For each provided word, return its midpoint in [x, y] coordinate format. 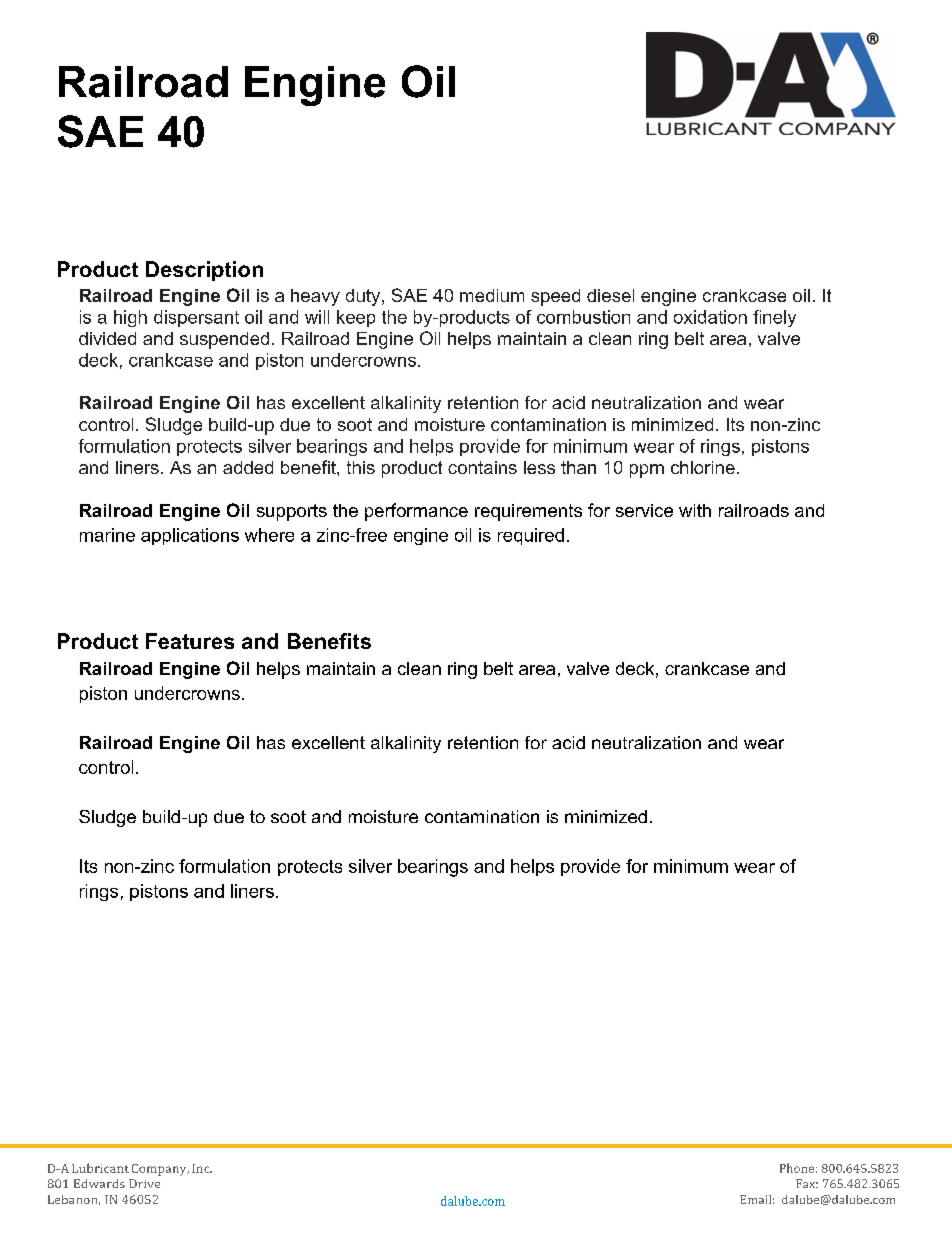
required [531, 536]
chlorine [703, 467]
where [269, 535]
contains [482, 467]
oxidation [710, 317]
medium [492, 295]
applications [190, 536]
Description [204, 271]
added [248, 467]
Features [190, 641]
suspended [224, 340]
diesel [610, 295]
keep [356, 318]
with [695, 510]
